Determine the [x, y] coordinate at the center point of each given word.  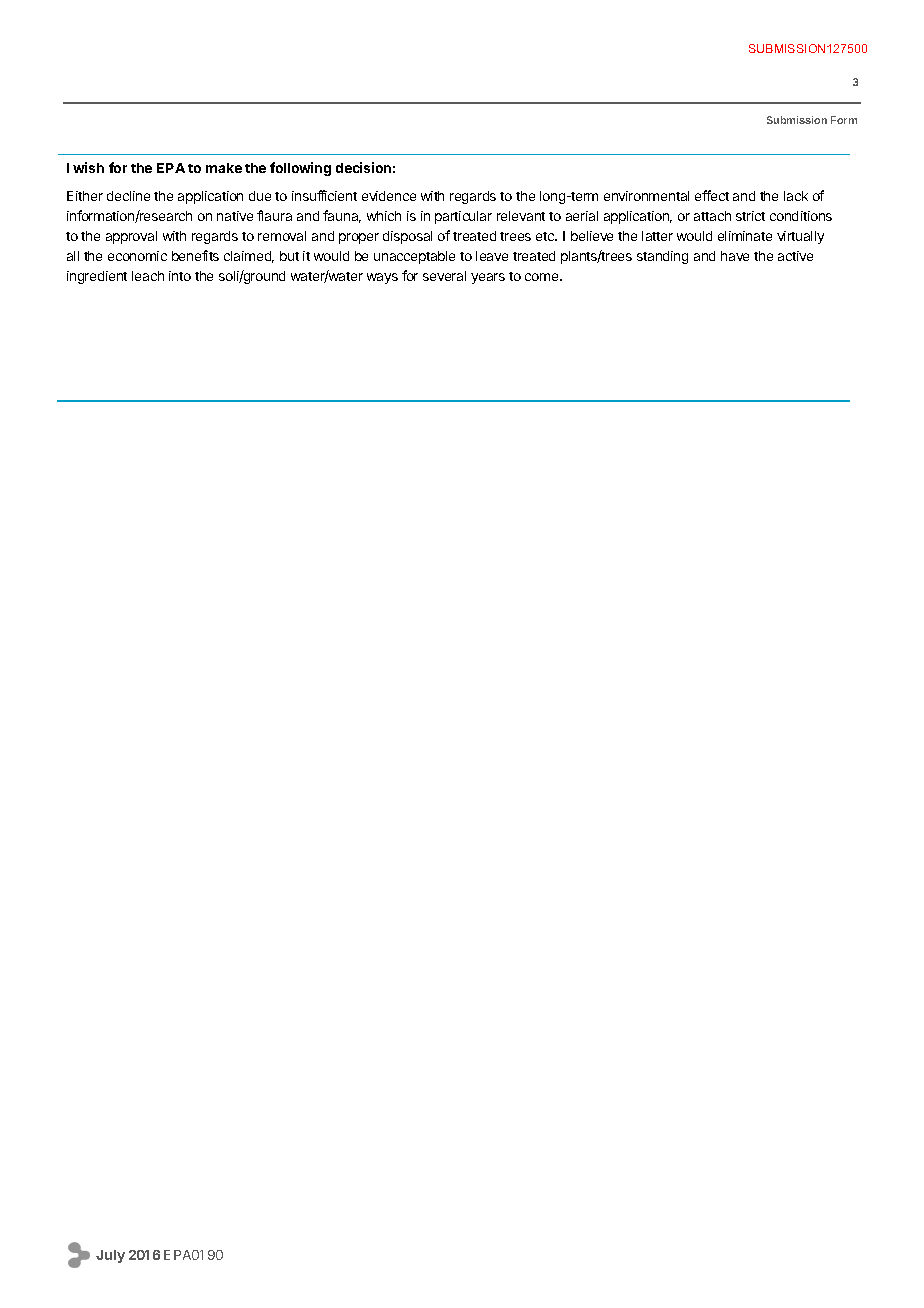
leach [148, 276]
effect [712, 195]
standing [662, 257]
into [180, 276]
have [735, 256]
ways [382, 278]
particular [463, 217]
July [110, 1256]
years [488, 278]
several [444, 276]
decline [128, 196]
